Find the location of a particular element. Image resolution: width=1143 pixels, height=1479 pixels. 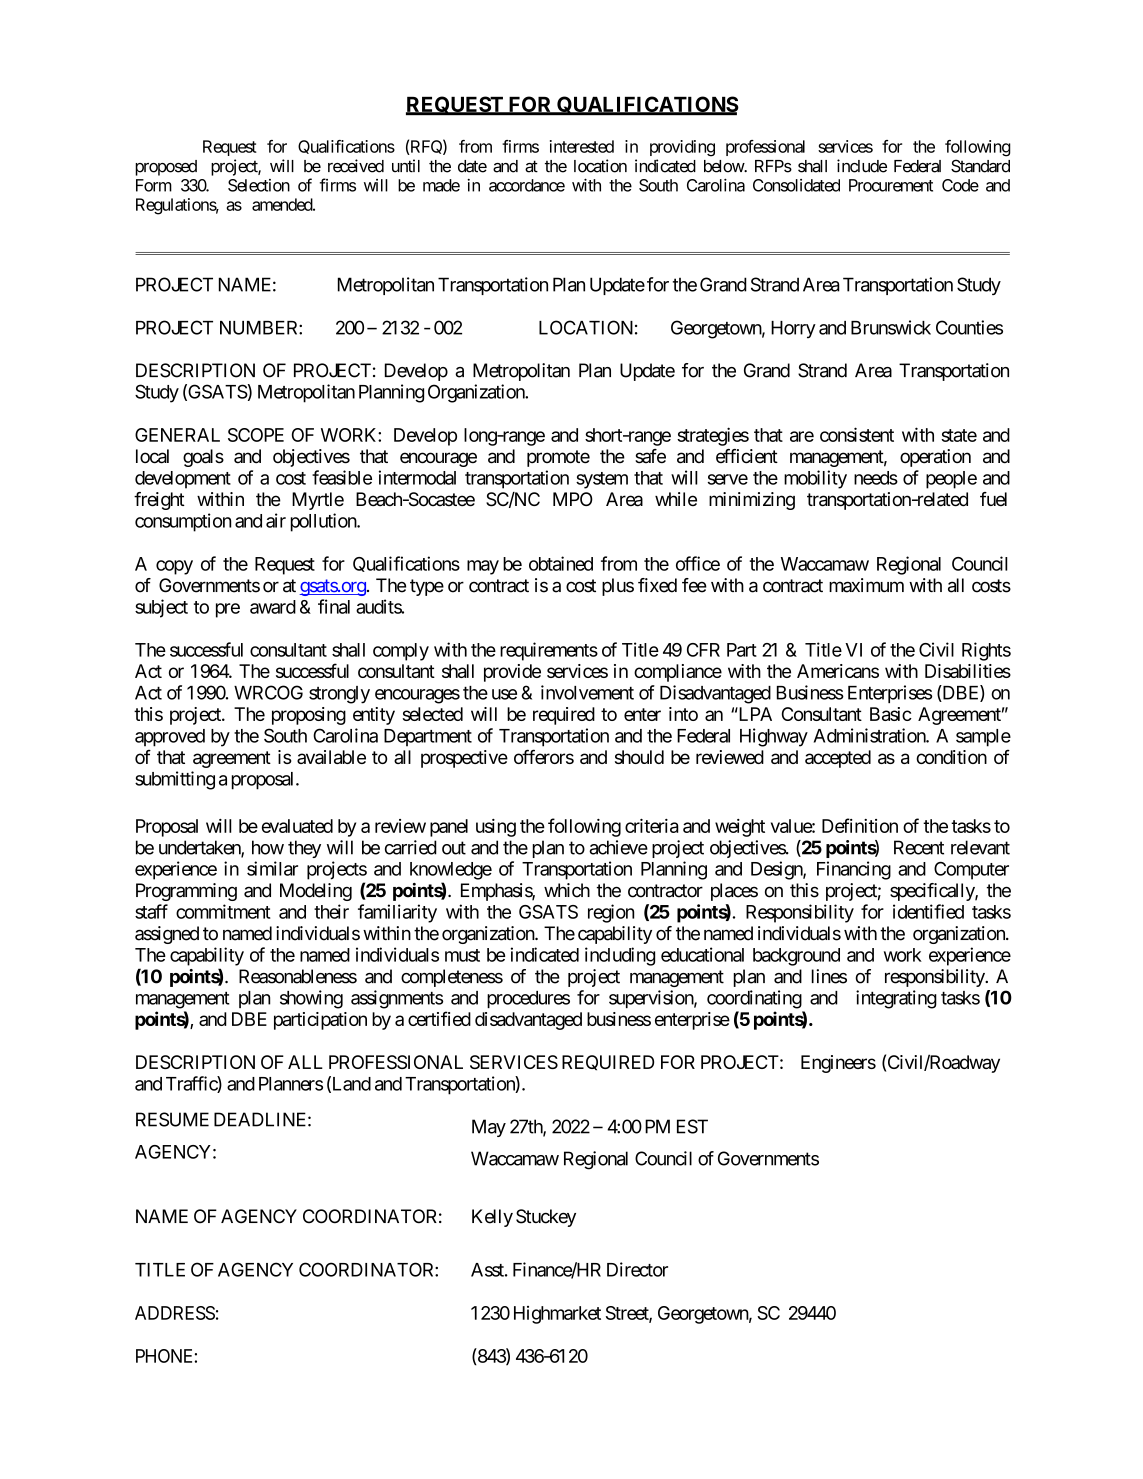

ADDRESS is located at coordinates (175, 1313).
